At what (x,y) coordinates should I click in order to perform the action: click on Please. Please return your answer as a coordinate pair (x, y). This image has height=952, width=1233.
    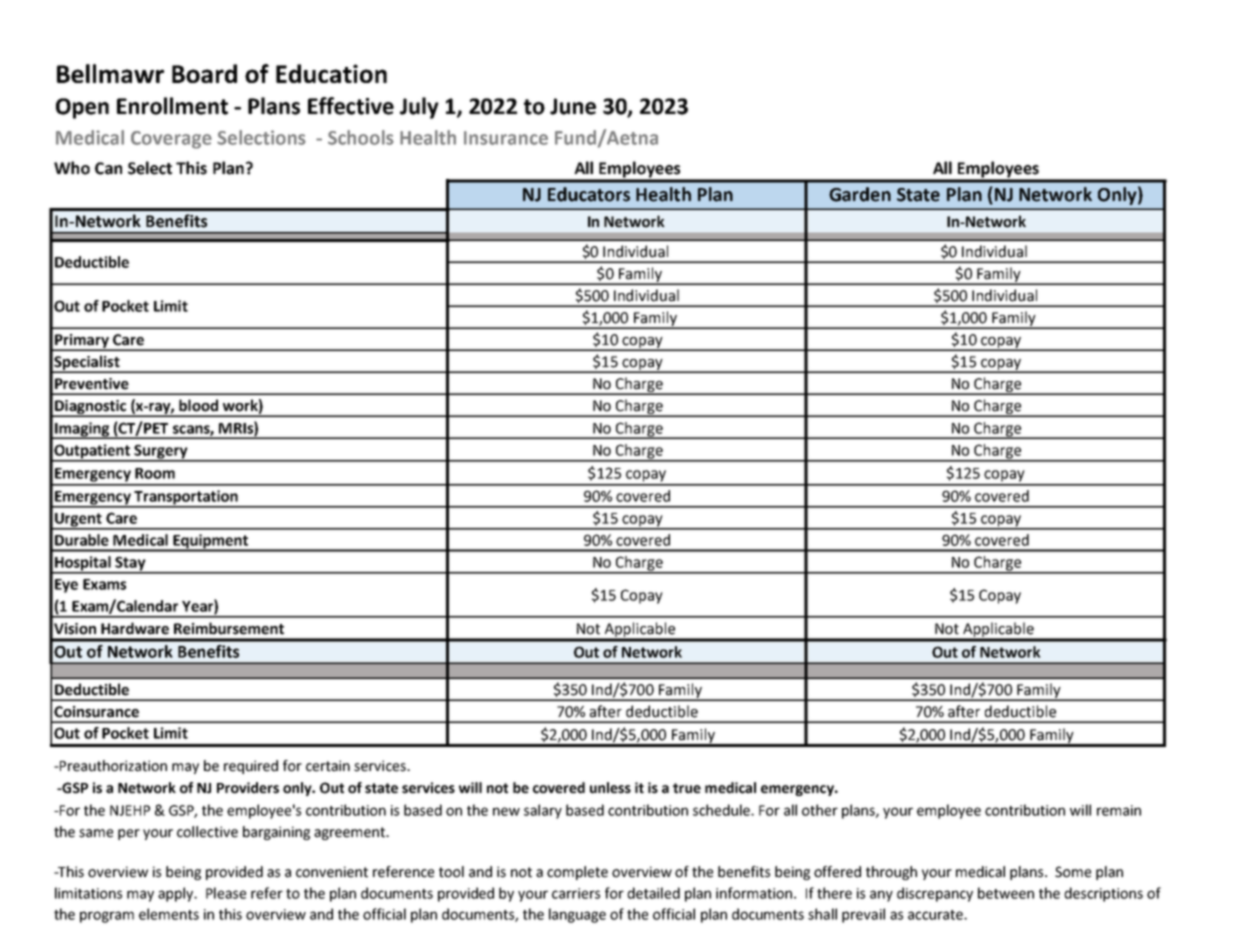
    Looking at the image, I should click on (226, 893).
